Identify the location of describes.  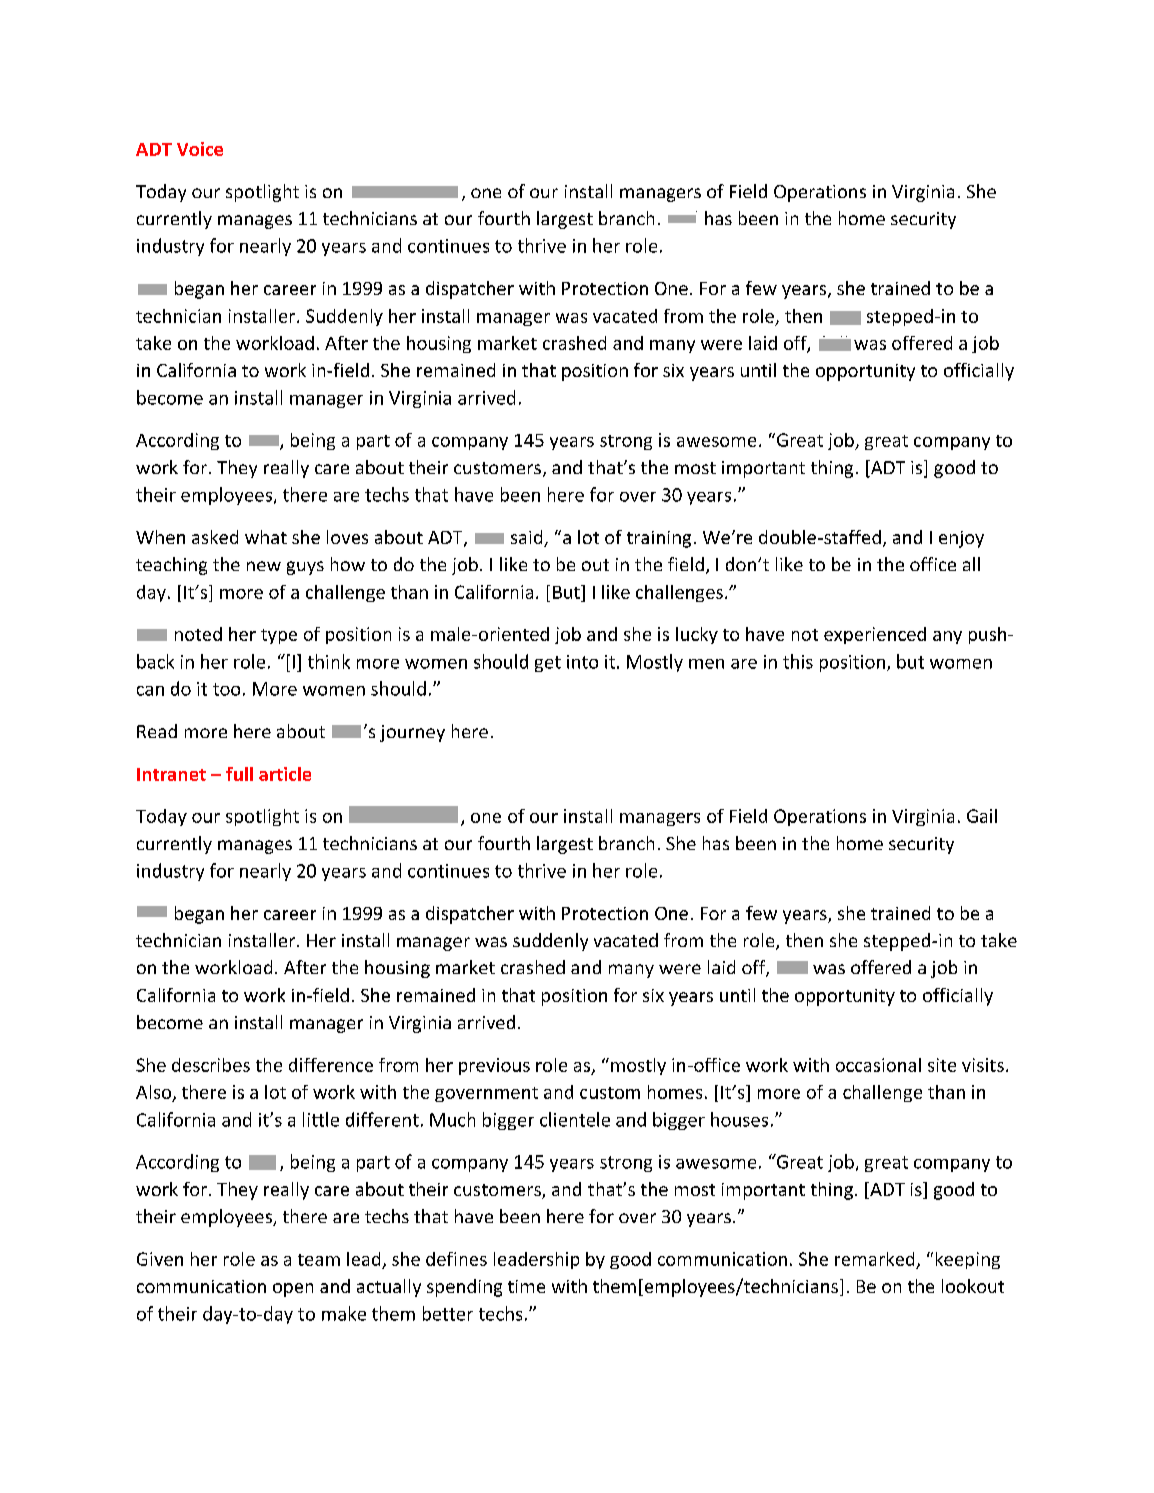
(211, 1065).
